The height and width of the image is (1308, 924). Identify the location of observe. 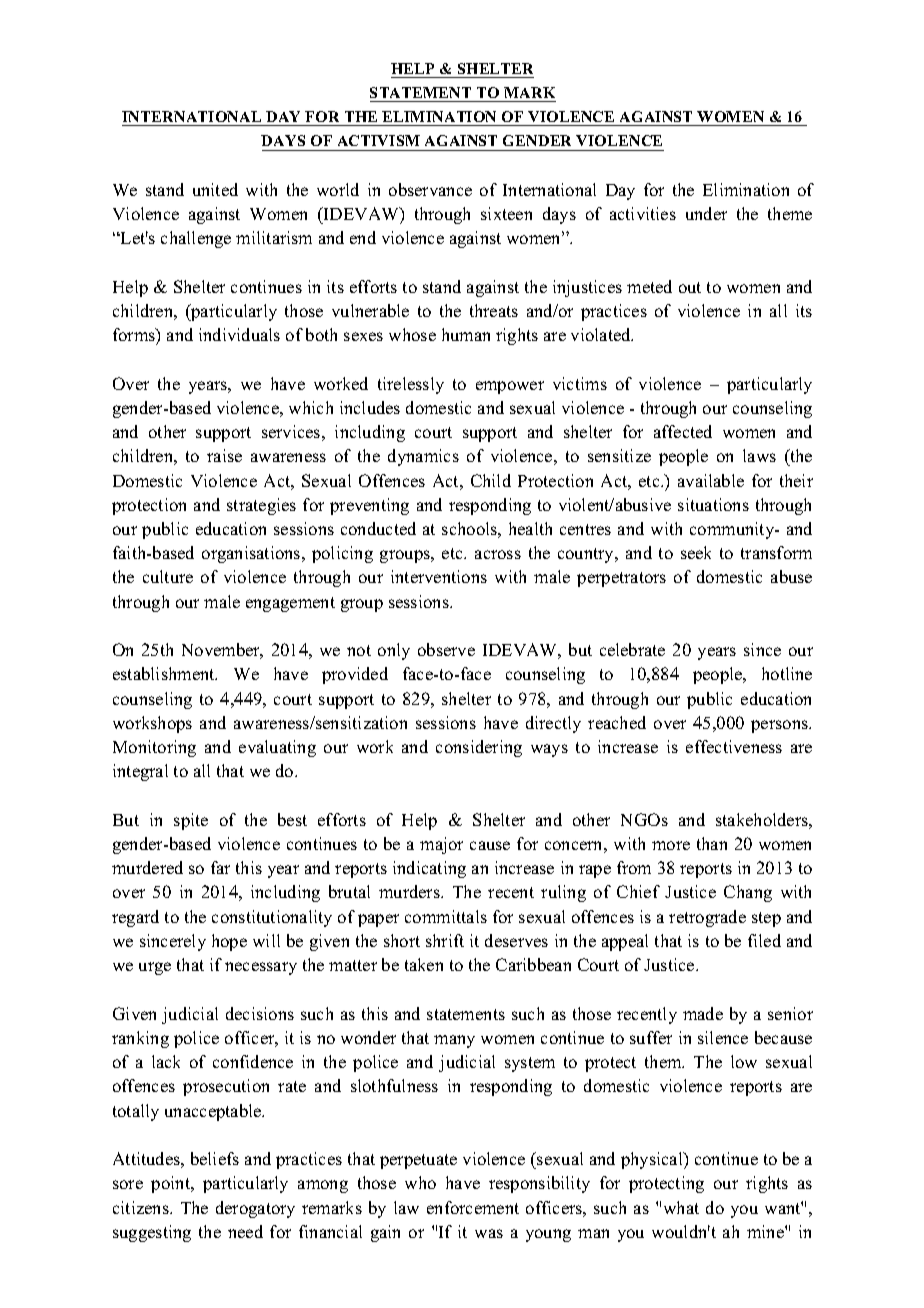
(446, 649).
